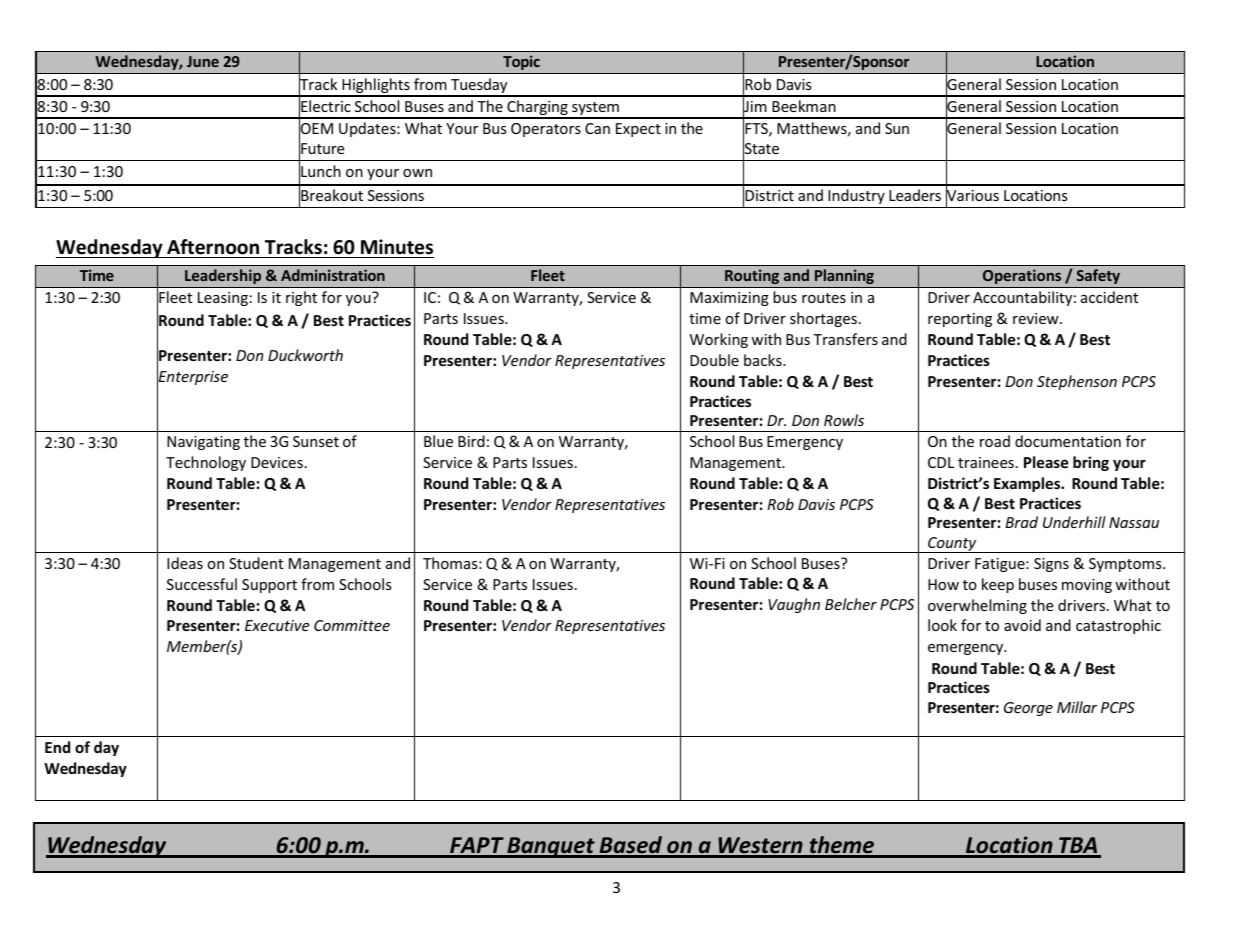  I want to click on Highlights, so click(376, 87).
